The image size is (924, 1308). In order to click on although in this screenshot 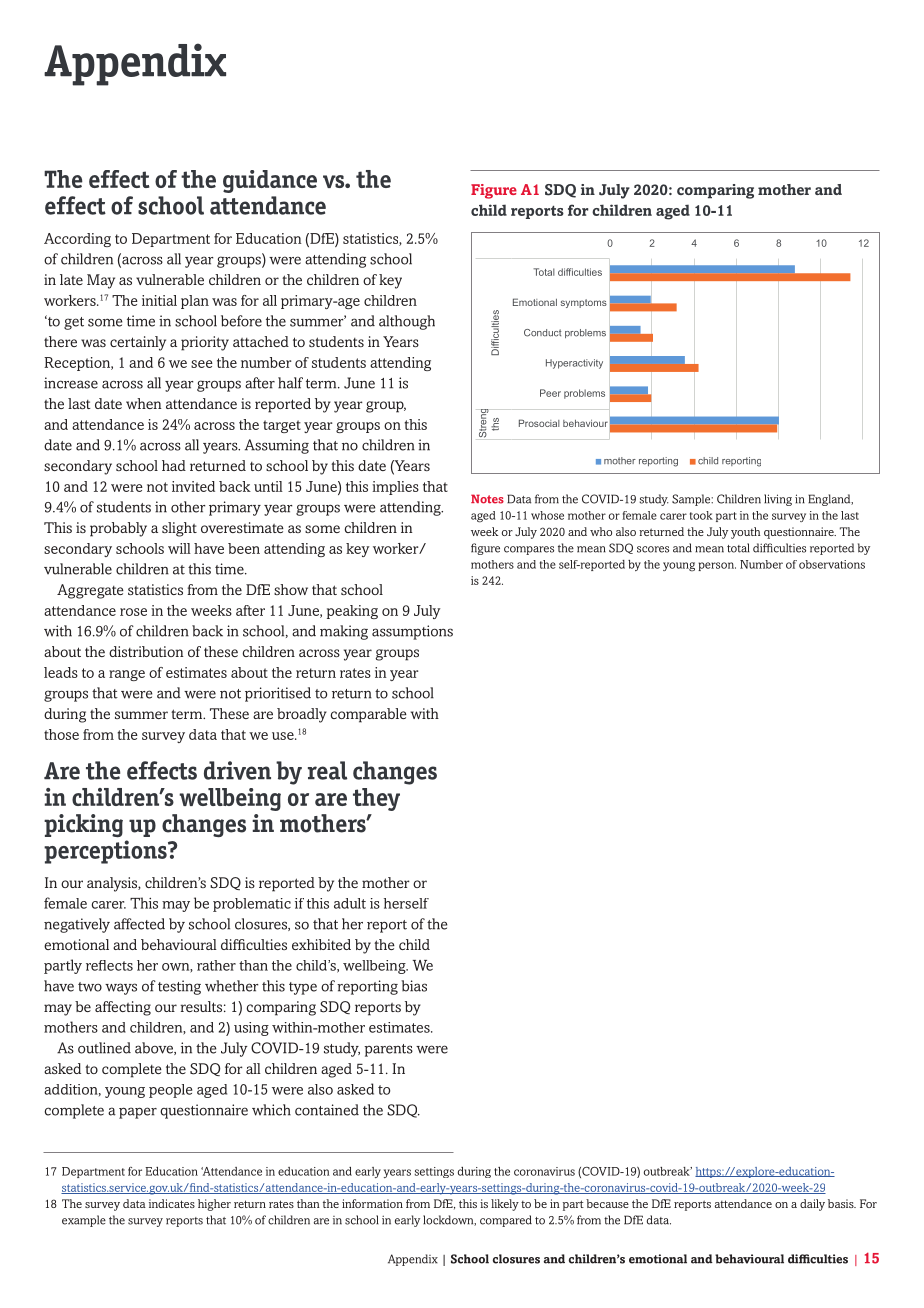, I will do `click(407, 322)`.
